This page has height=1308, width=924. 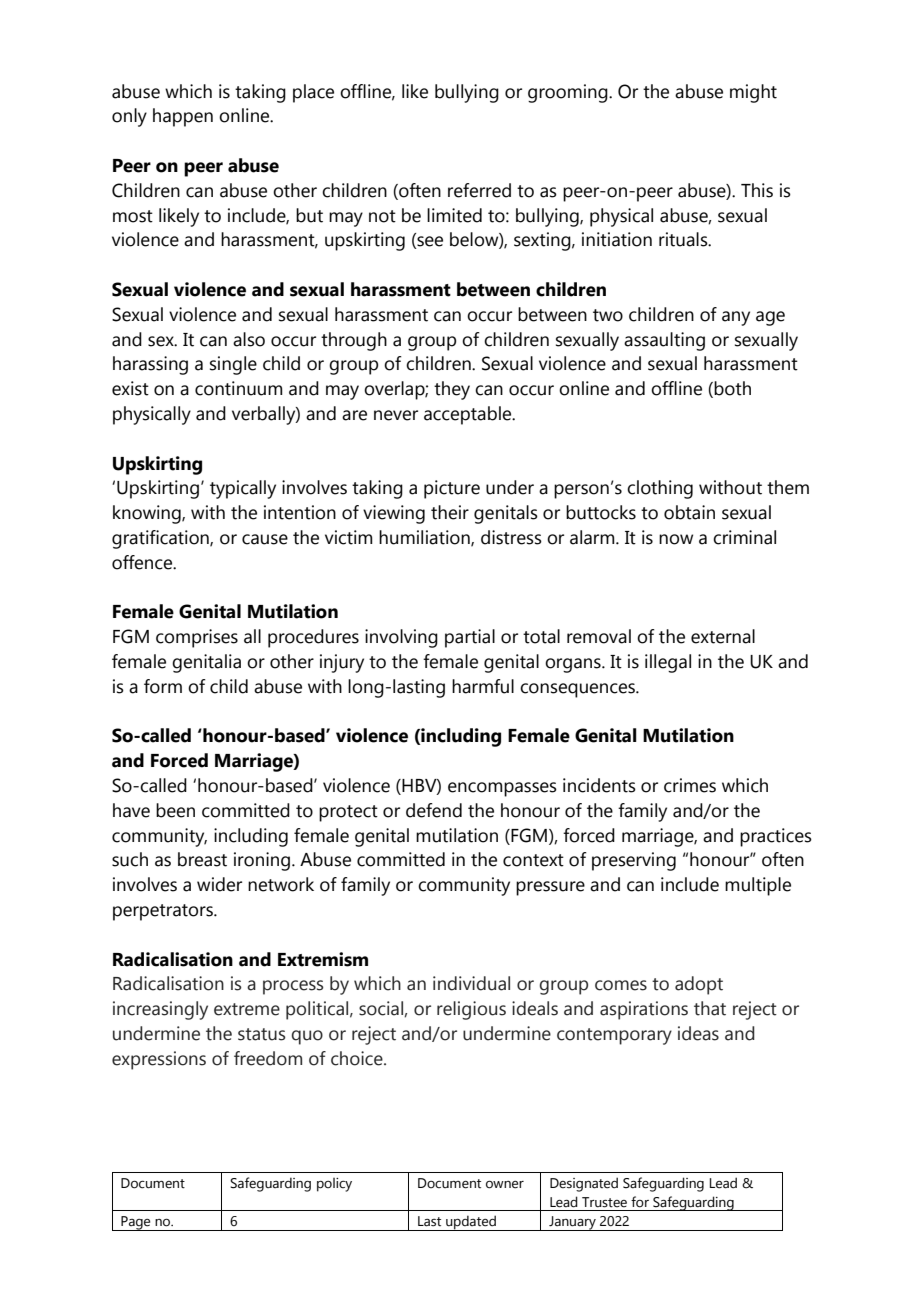 What do you see at coordinates (758, 886) in the page?
I see `multiple` at bounding box center [758, 886].
